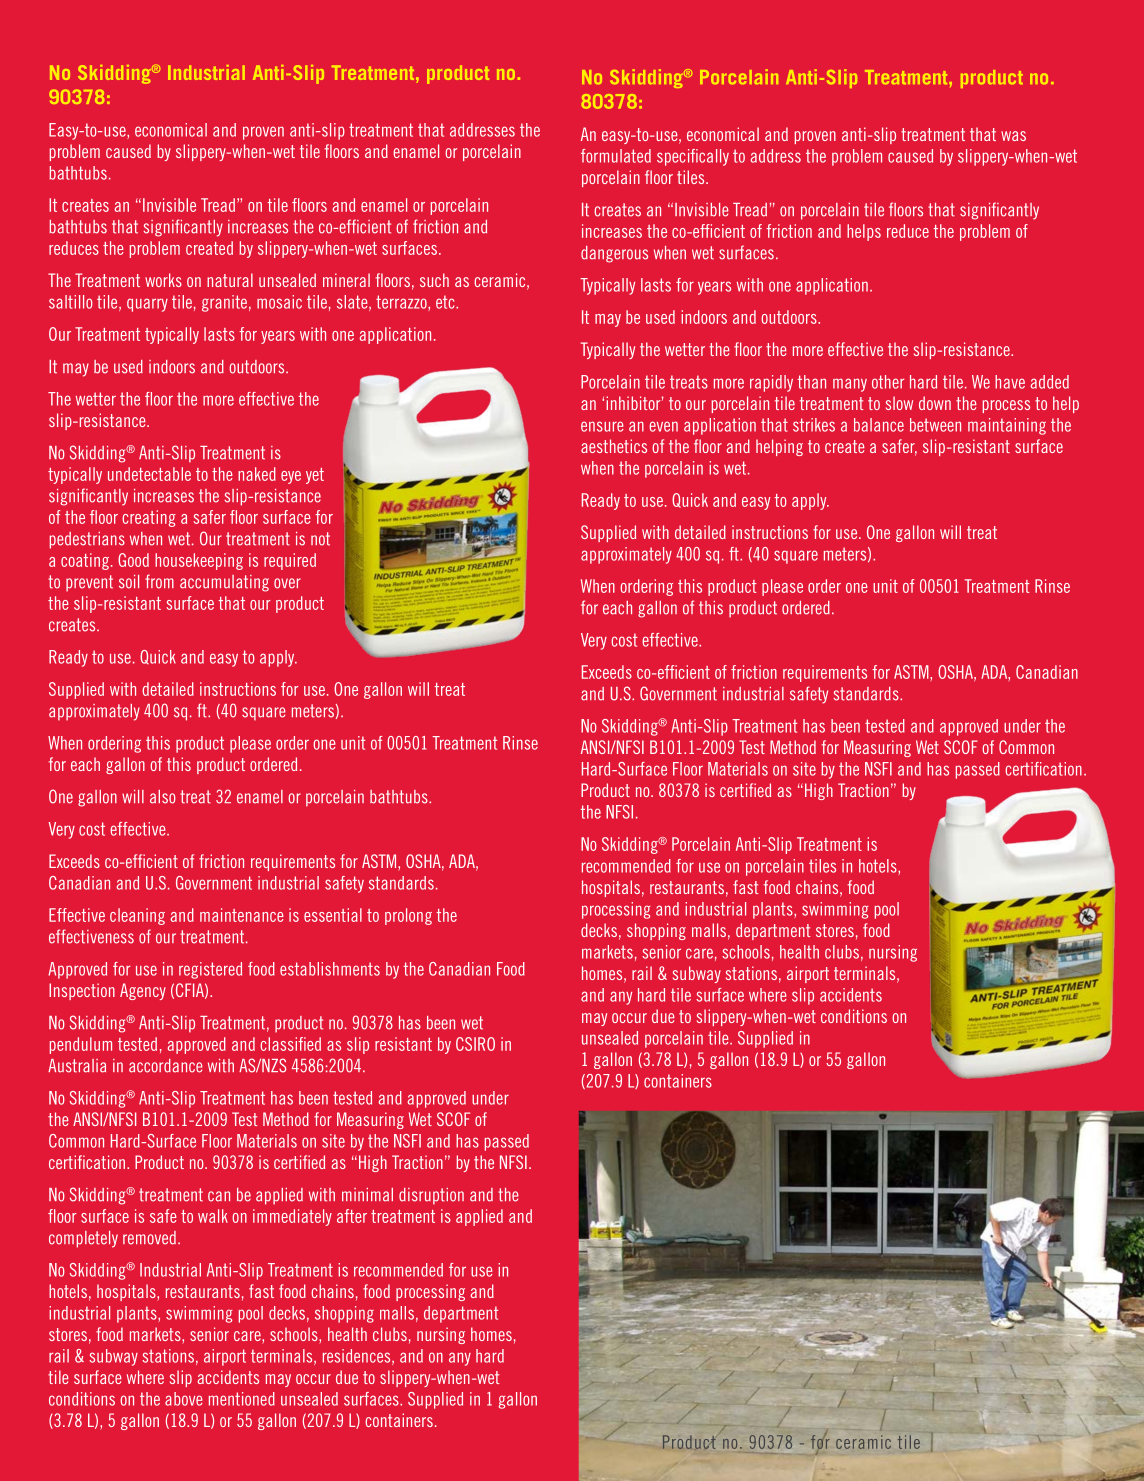 This screenshot has height=1481, width=1144. Describe the element at coordinates (367, 1195) in the screenshot. I see `minimal` at that location.
